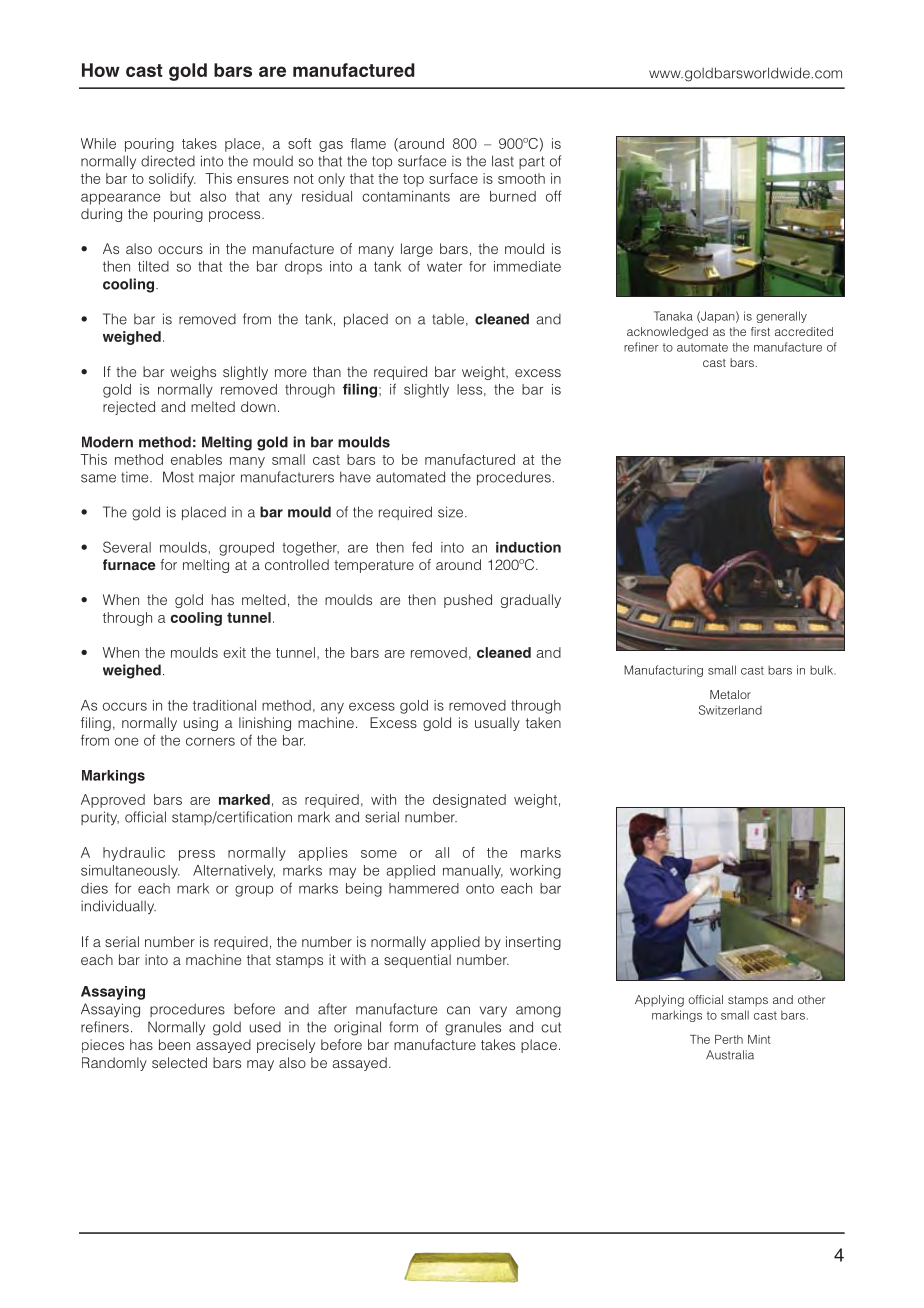 The height and width of the screenshot is (1308, 924). What do you see at coordinates (473, 1029) in the screenshot?
I see `granules` at bounding box center [473, 1029].
